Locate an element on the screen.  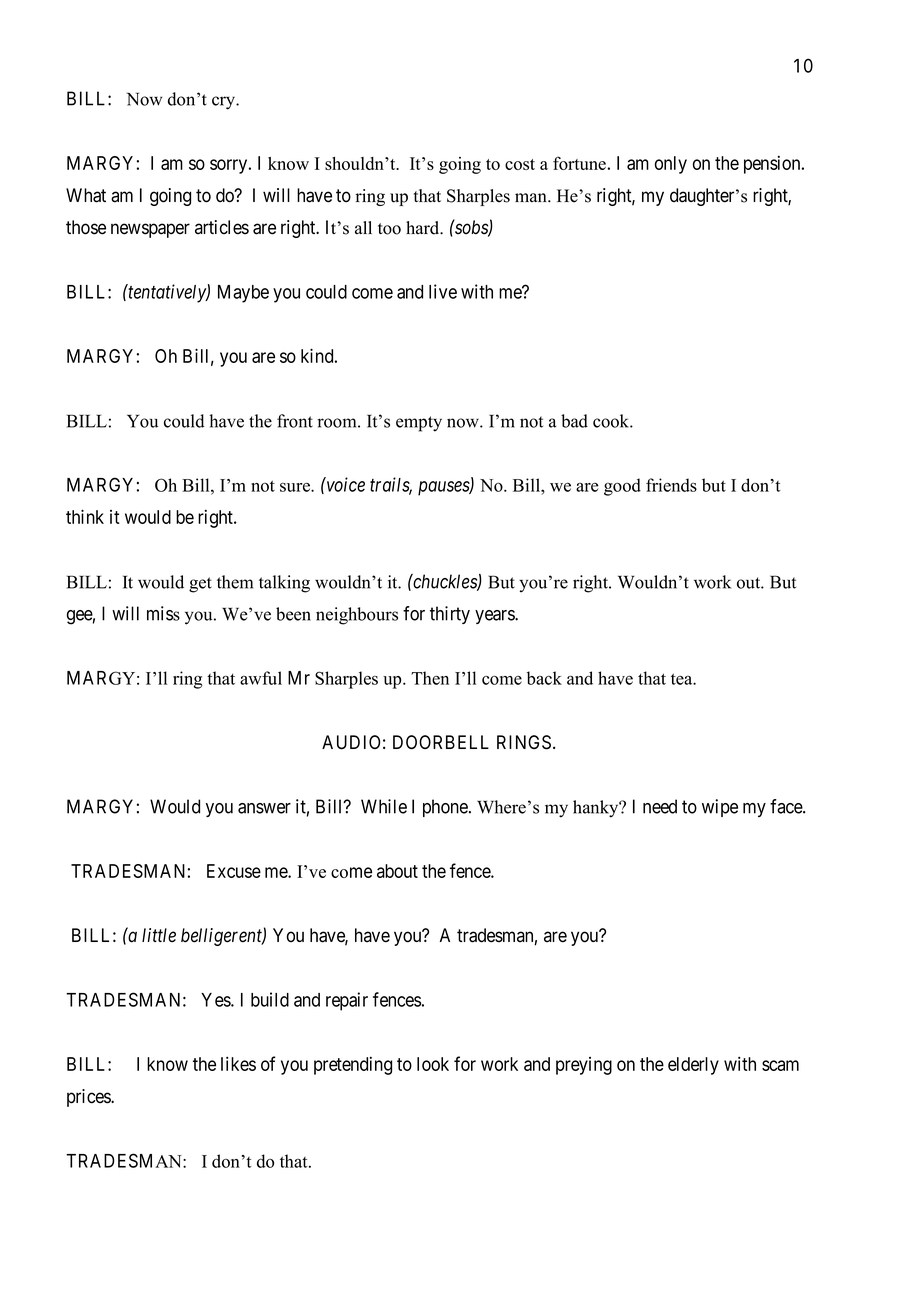
only is located at coordinates (671, 165).
